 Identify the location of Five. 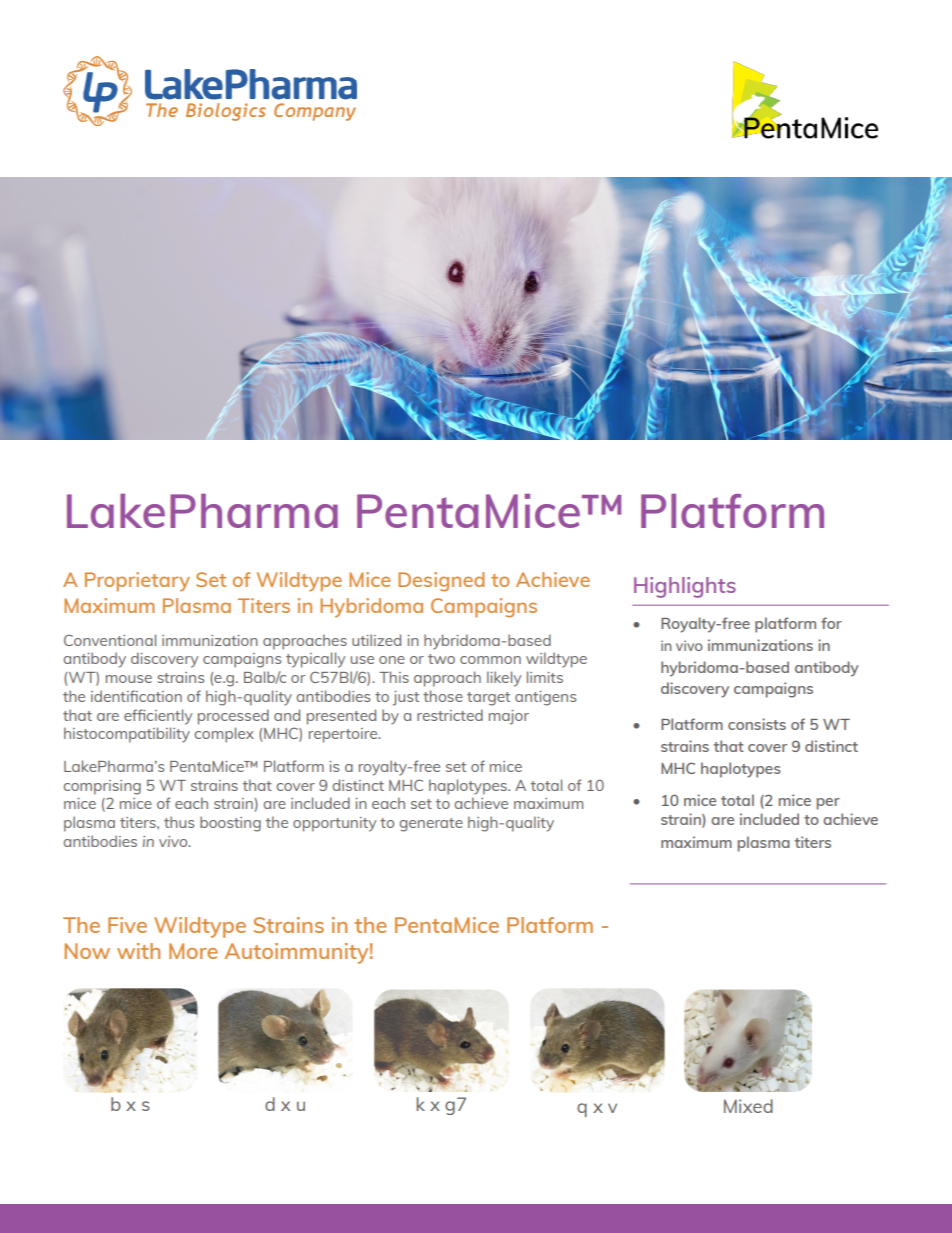
(127, 925).
